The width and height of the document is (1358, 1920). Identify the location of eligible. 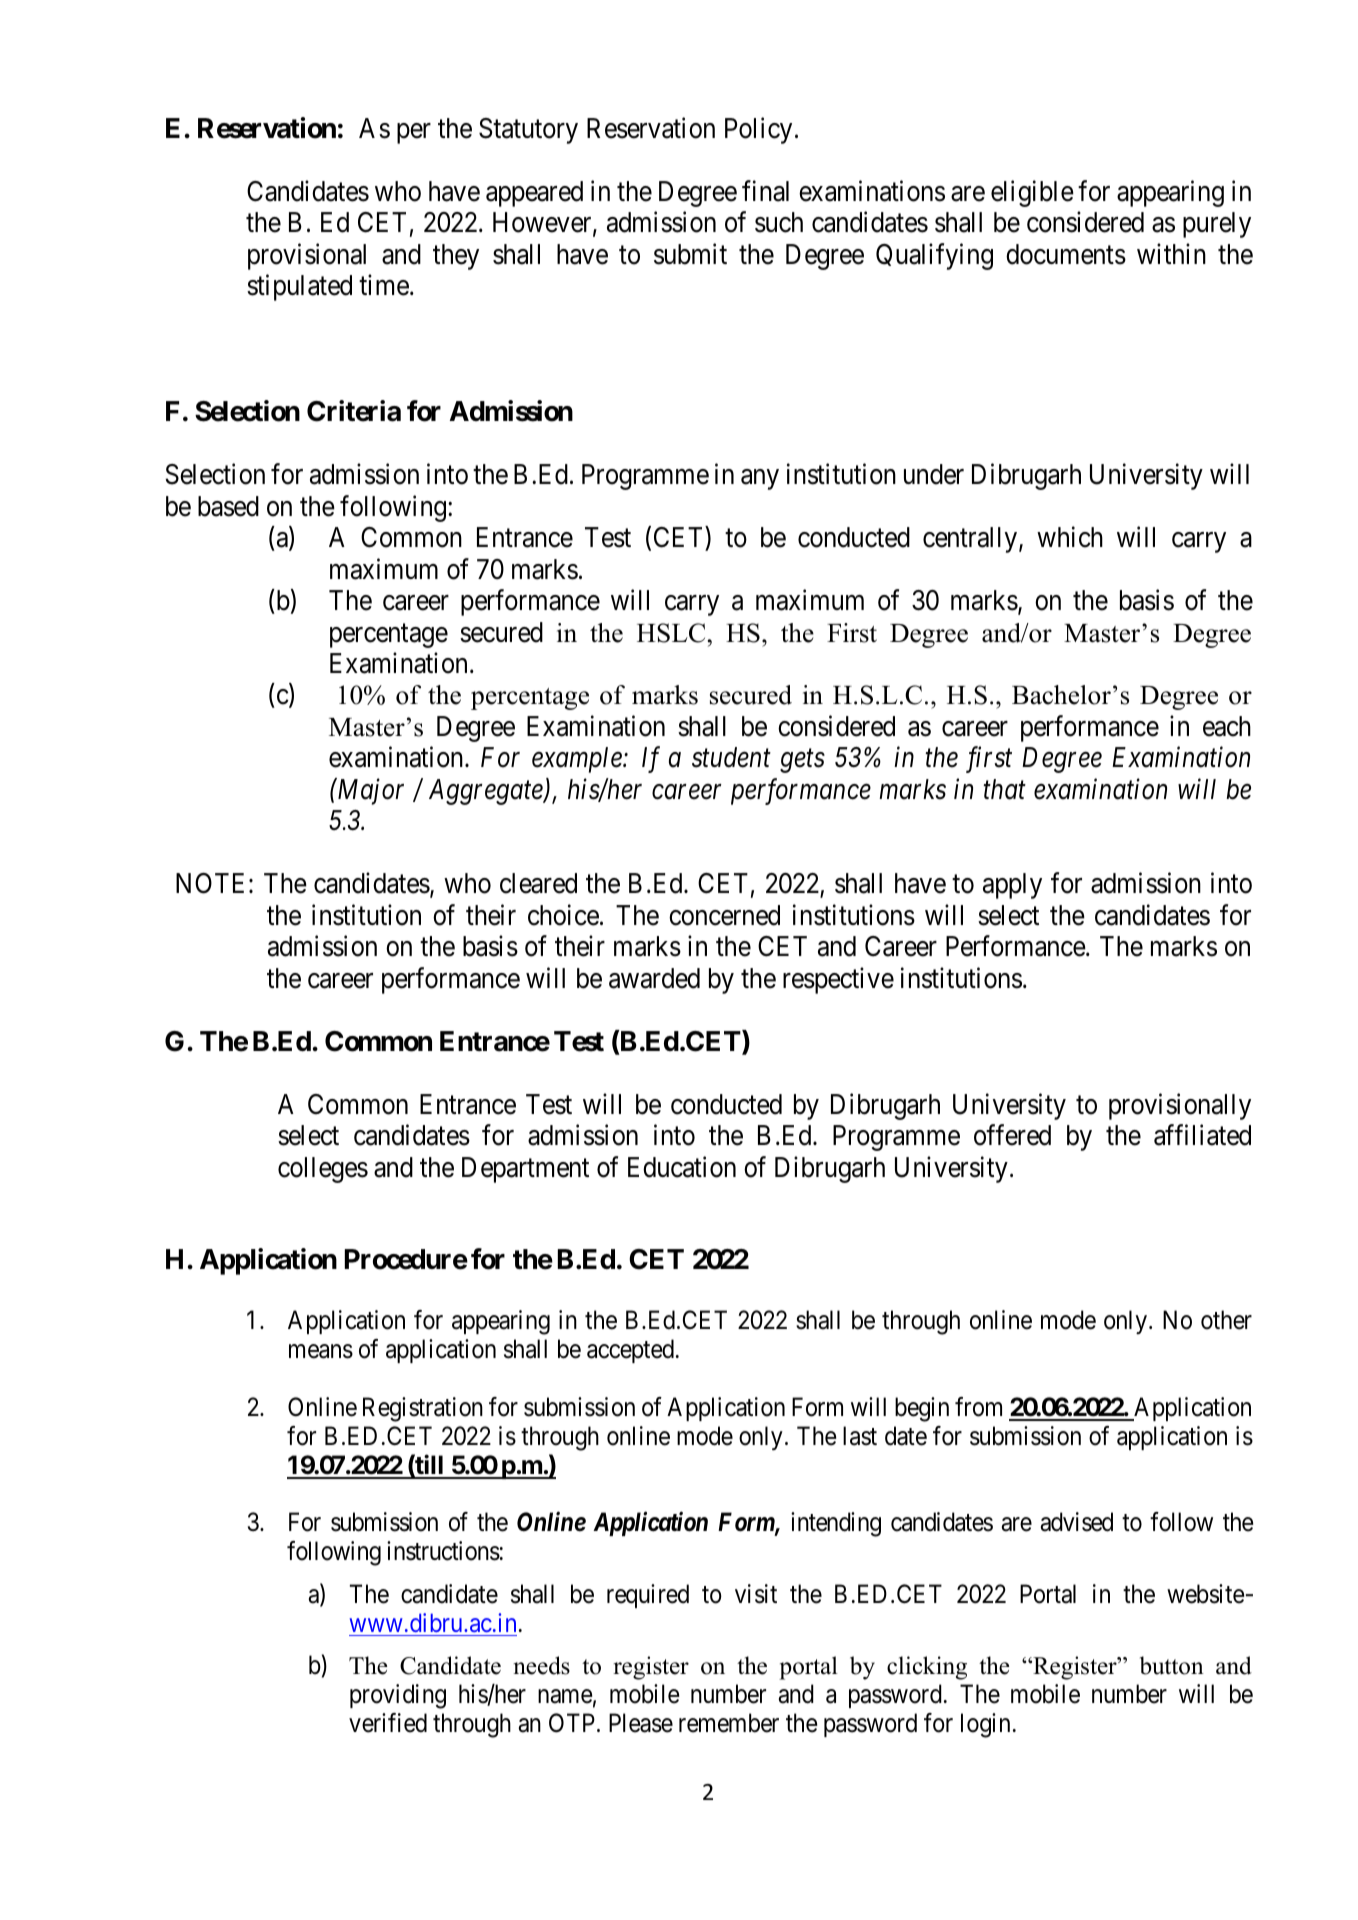
(1032, 193).
